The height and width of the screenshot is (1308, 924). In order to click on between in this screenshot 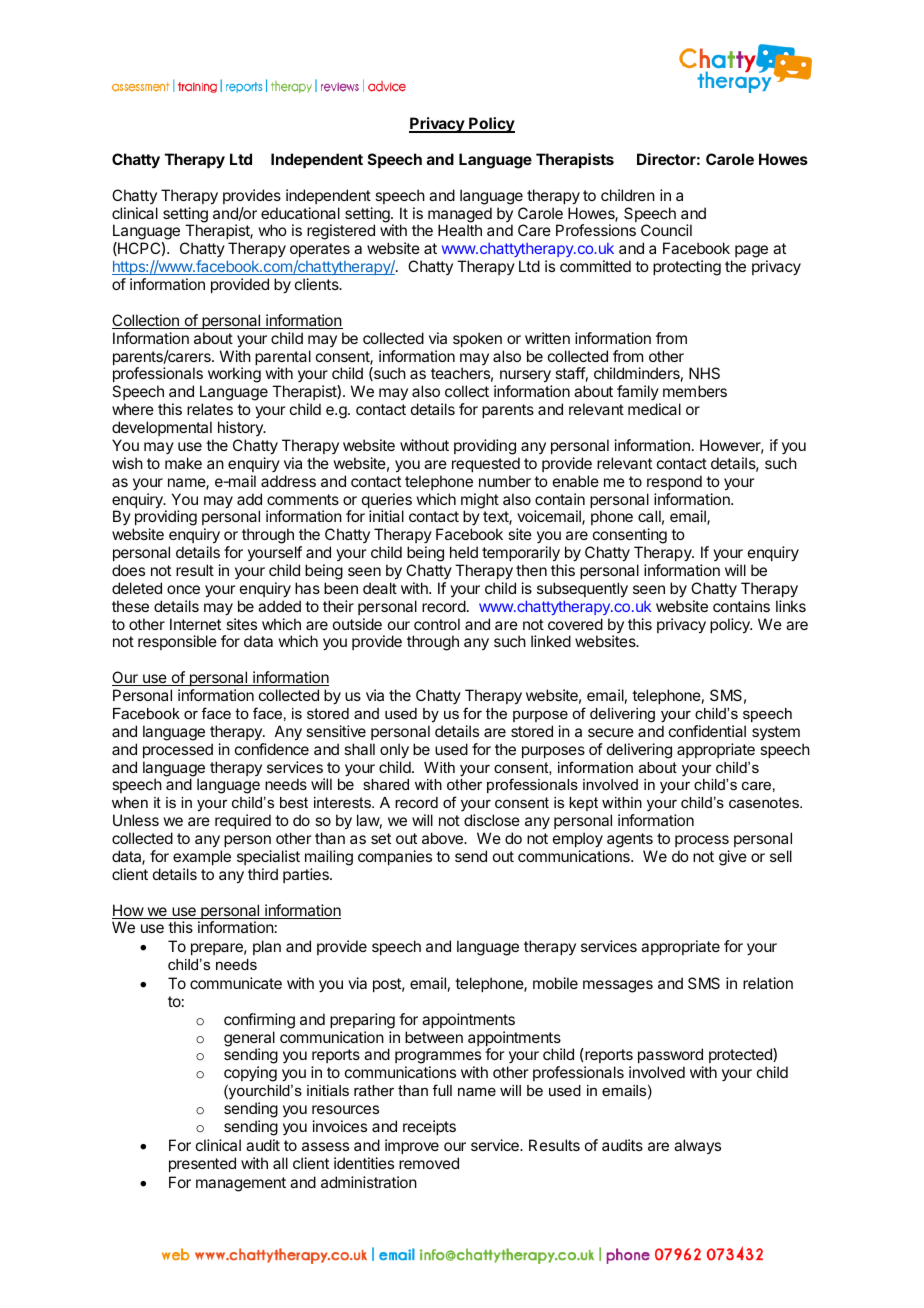, I will do `click(434, 1037)`.
